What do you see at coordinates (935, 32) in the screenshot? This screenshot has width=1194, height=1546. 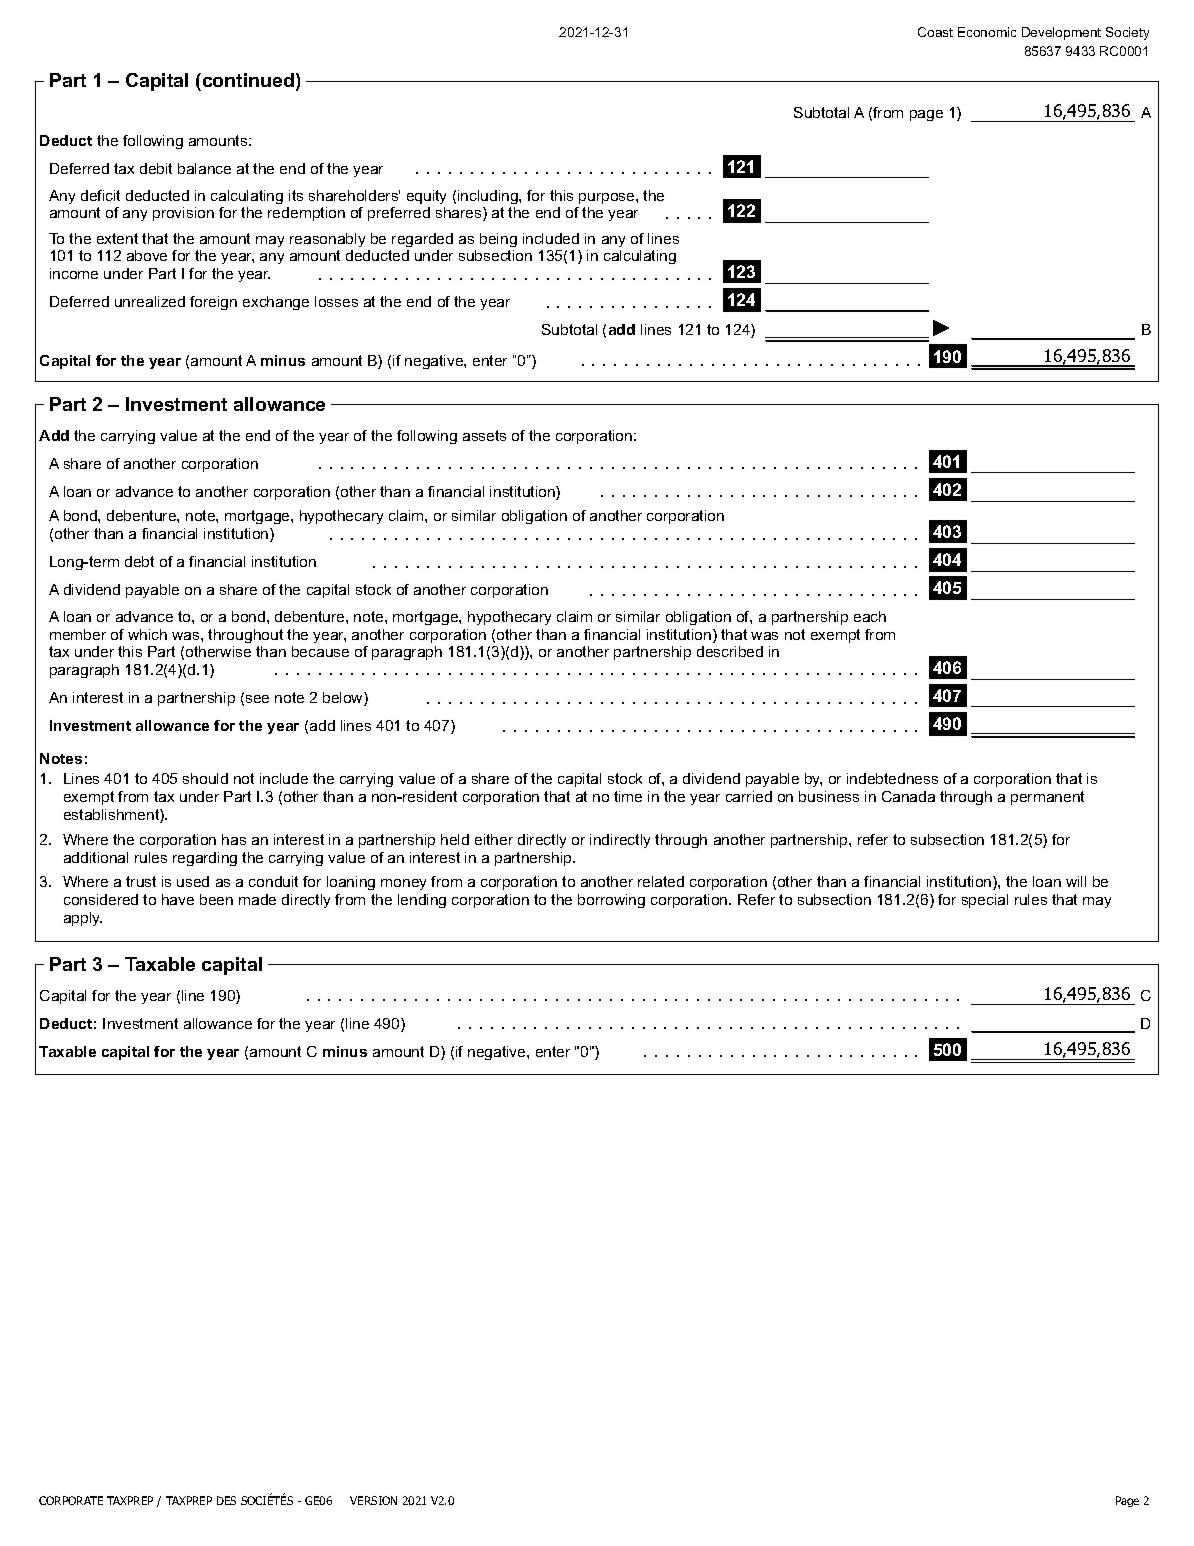 I see `Coast` at bounding box center [935, 32].
